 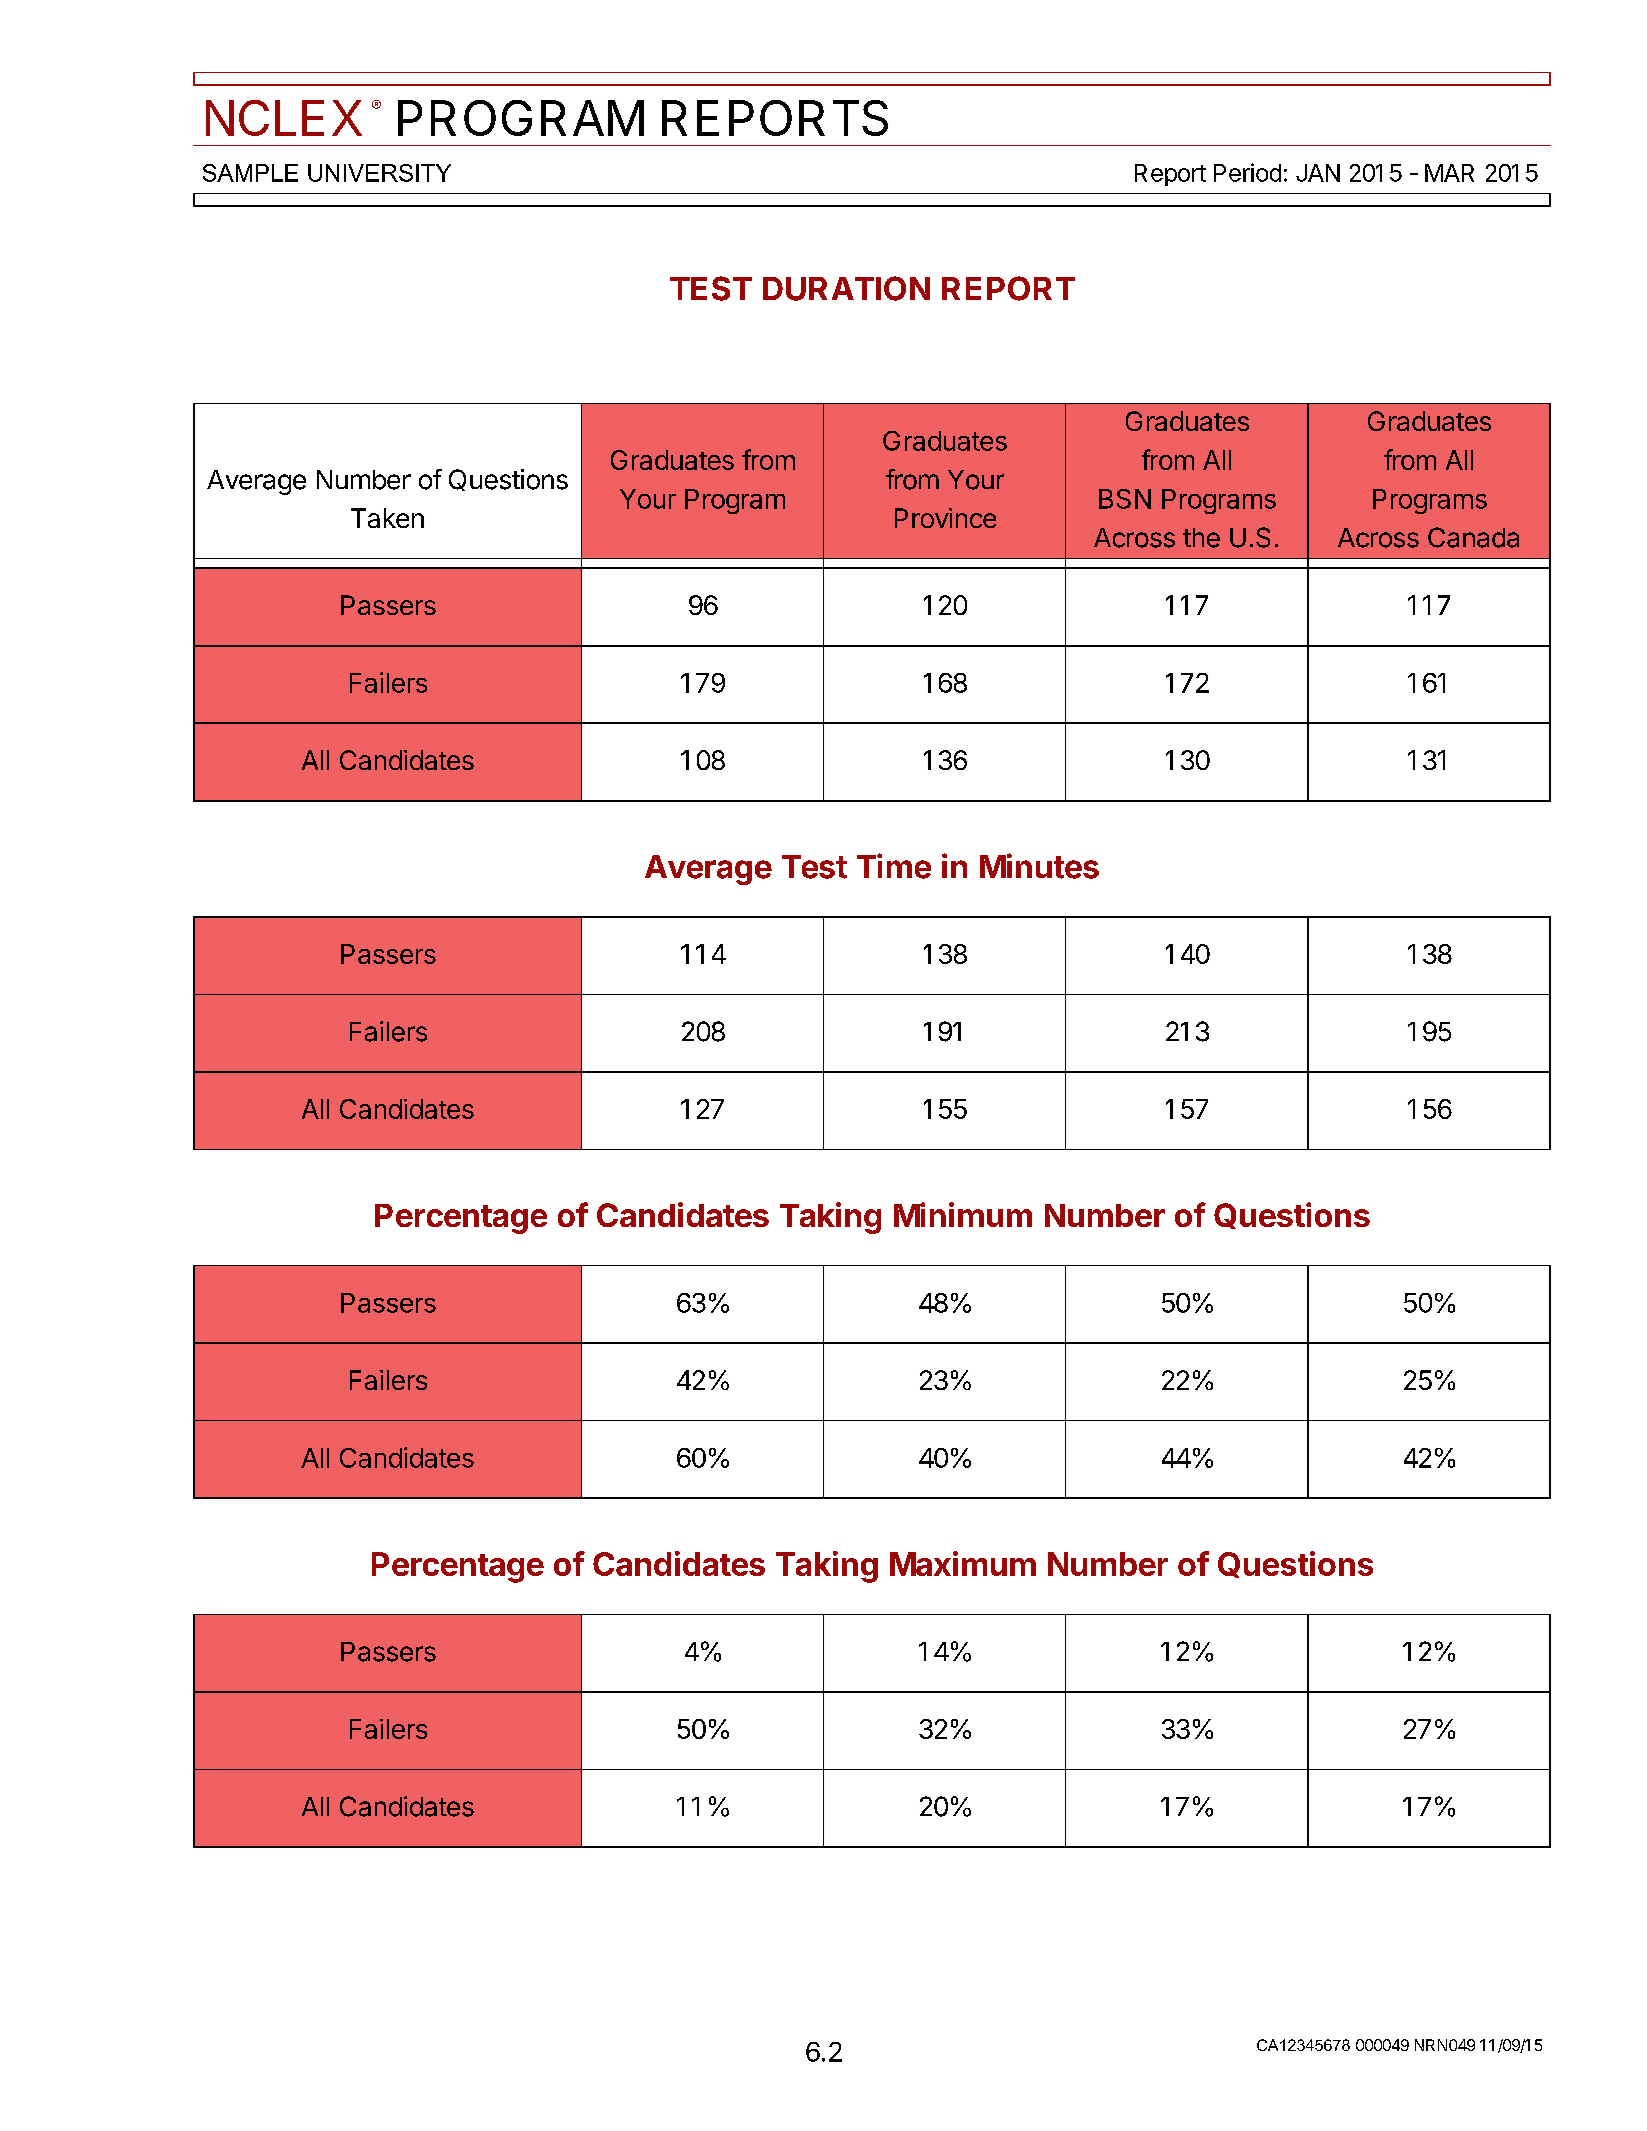 What do you see at coordinates (1039, 866) in the screenshot?
I see `Minutes` at bounding box center [1039, 866].
